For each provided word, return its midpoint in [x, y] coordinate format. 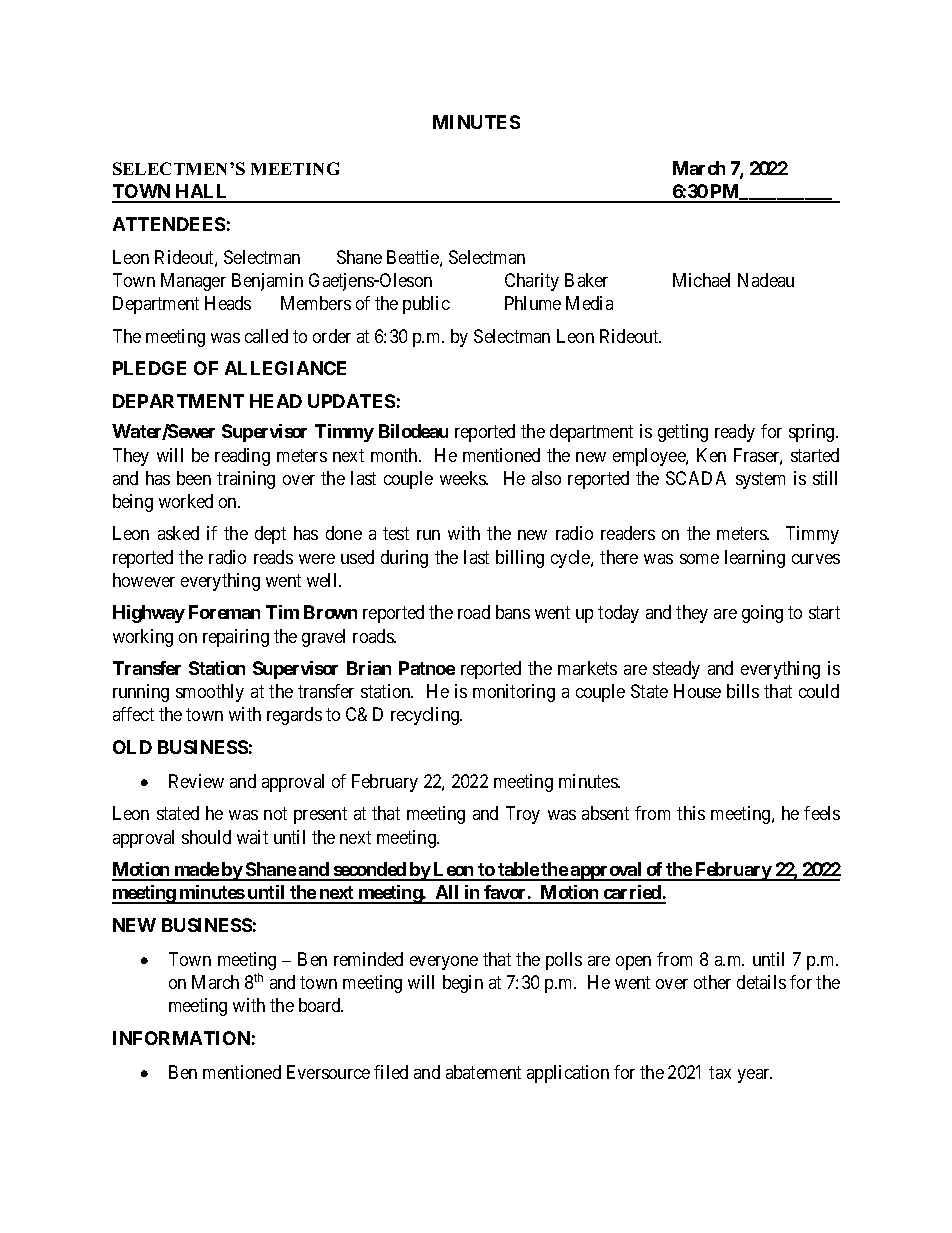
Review [196, 781]
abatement [483, 1072]
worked [186, 501]
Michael [701, 280]
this [691, 813]
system [760, 480]
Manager [193, 282]
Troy [523, 815]
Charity [532, 282]
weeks [463, 478]
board [321, 1005]
